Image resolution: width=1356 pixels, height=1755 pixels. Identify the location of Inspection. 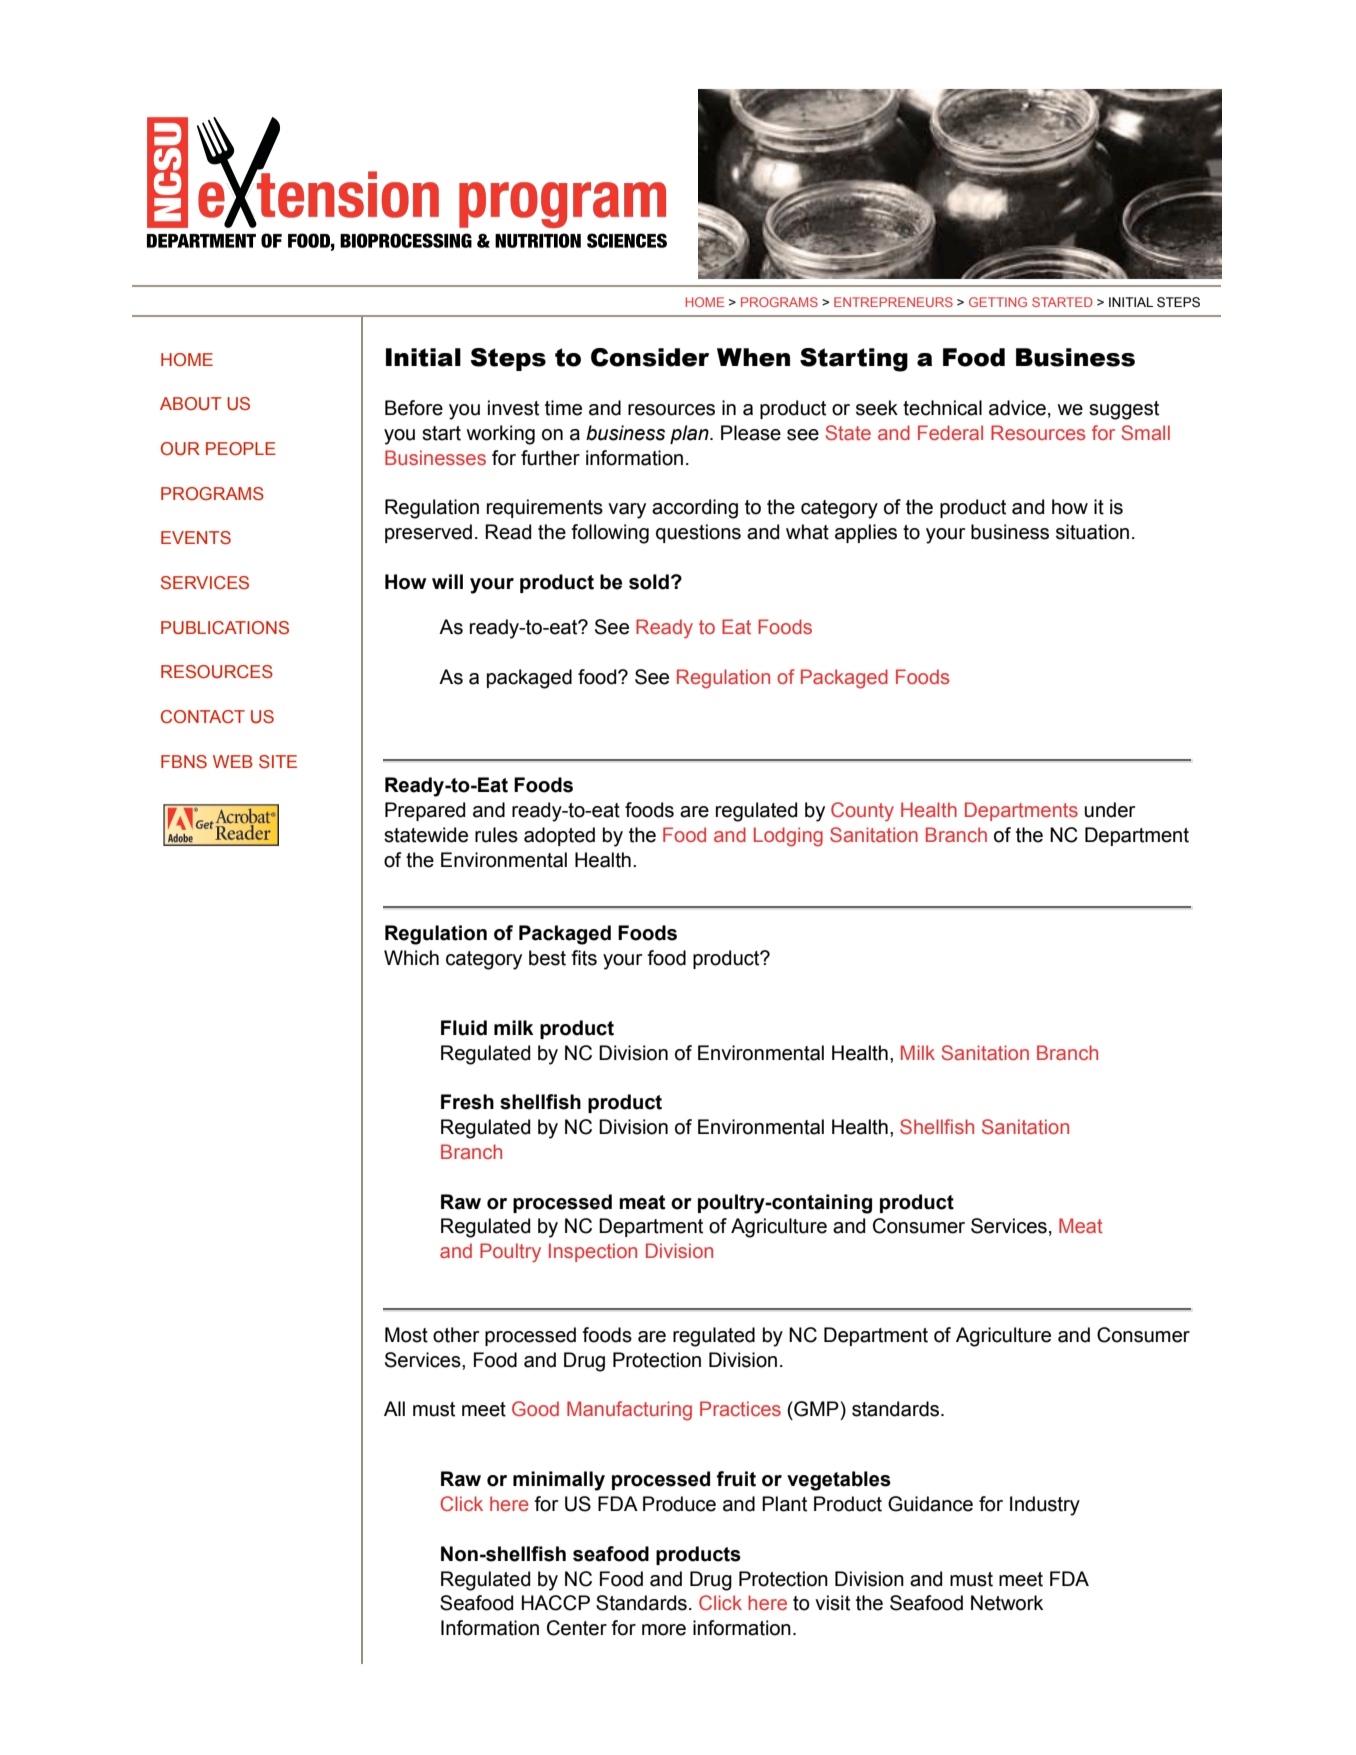
(593, 1252).
